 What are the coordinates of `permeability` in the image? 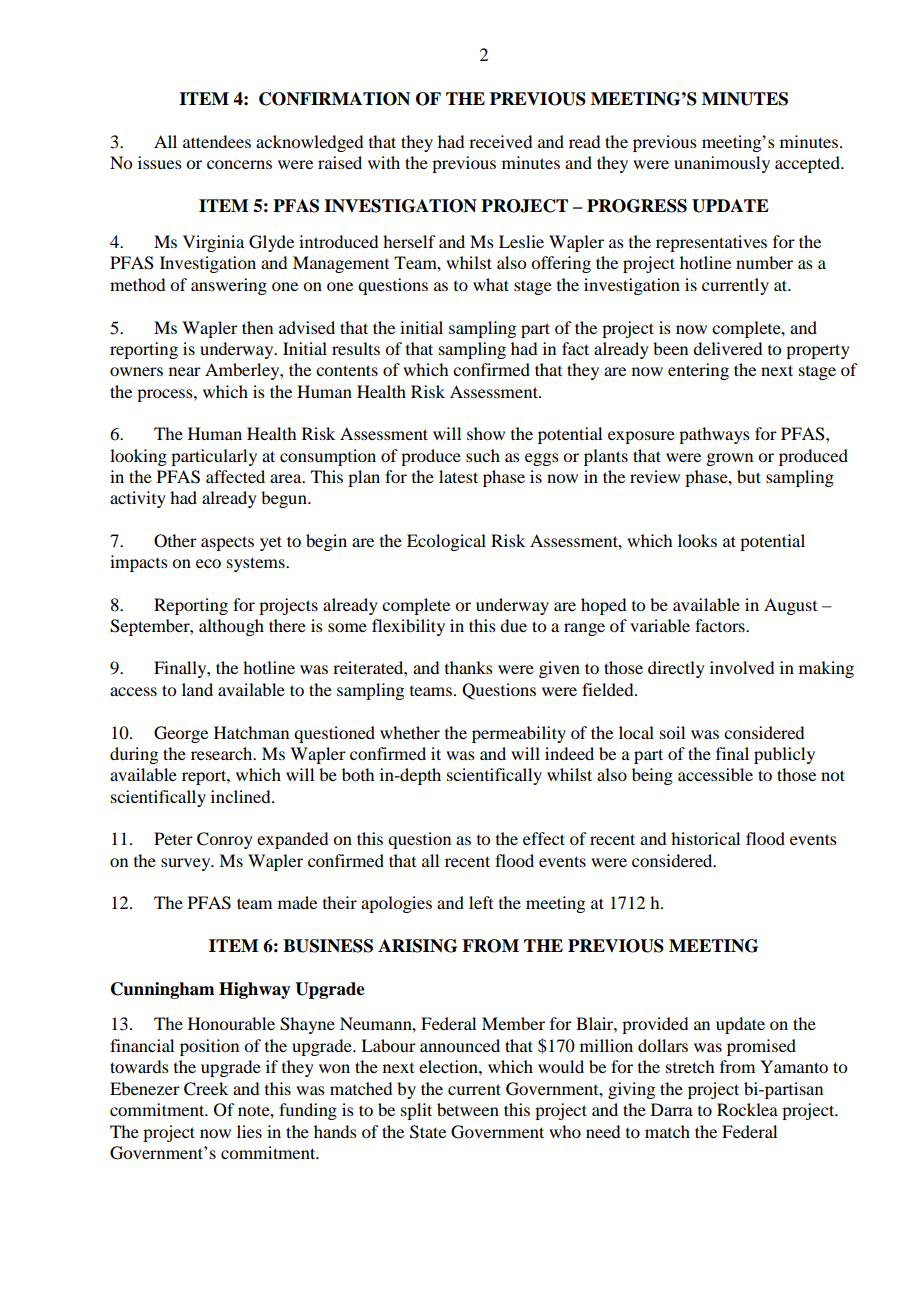 It's located at (519, 734).
